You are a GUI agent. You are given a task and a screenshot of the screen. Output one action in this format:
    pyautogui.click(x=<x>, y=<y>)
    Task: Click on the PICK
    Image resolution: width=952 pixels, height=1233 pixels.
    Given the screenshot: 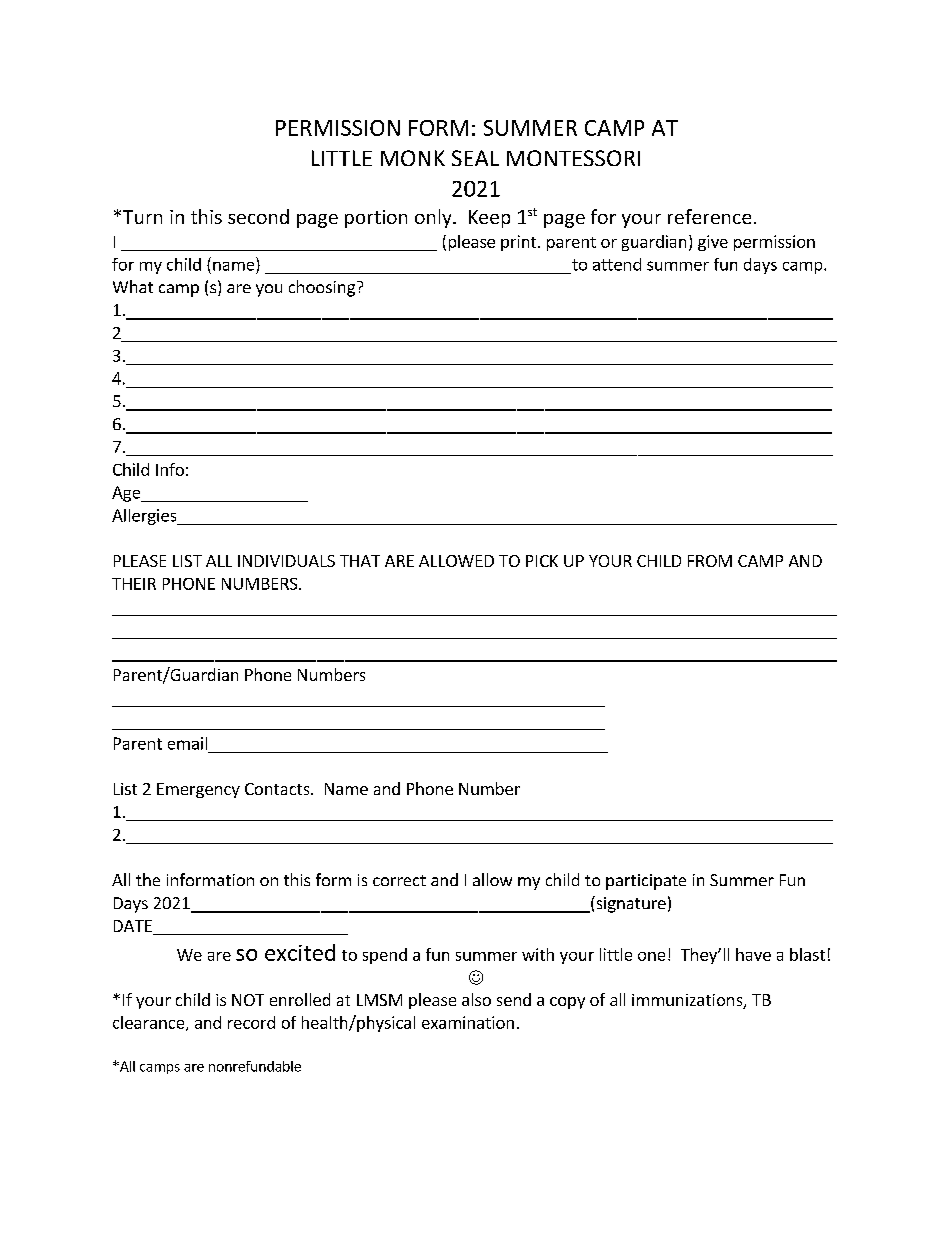 What is the action you would take?
    pyautogui.click(x=542, y=561)
